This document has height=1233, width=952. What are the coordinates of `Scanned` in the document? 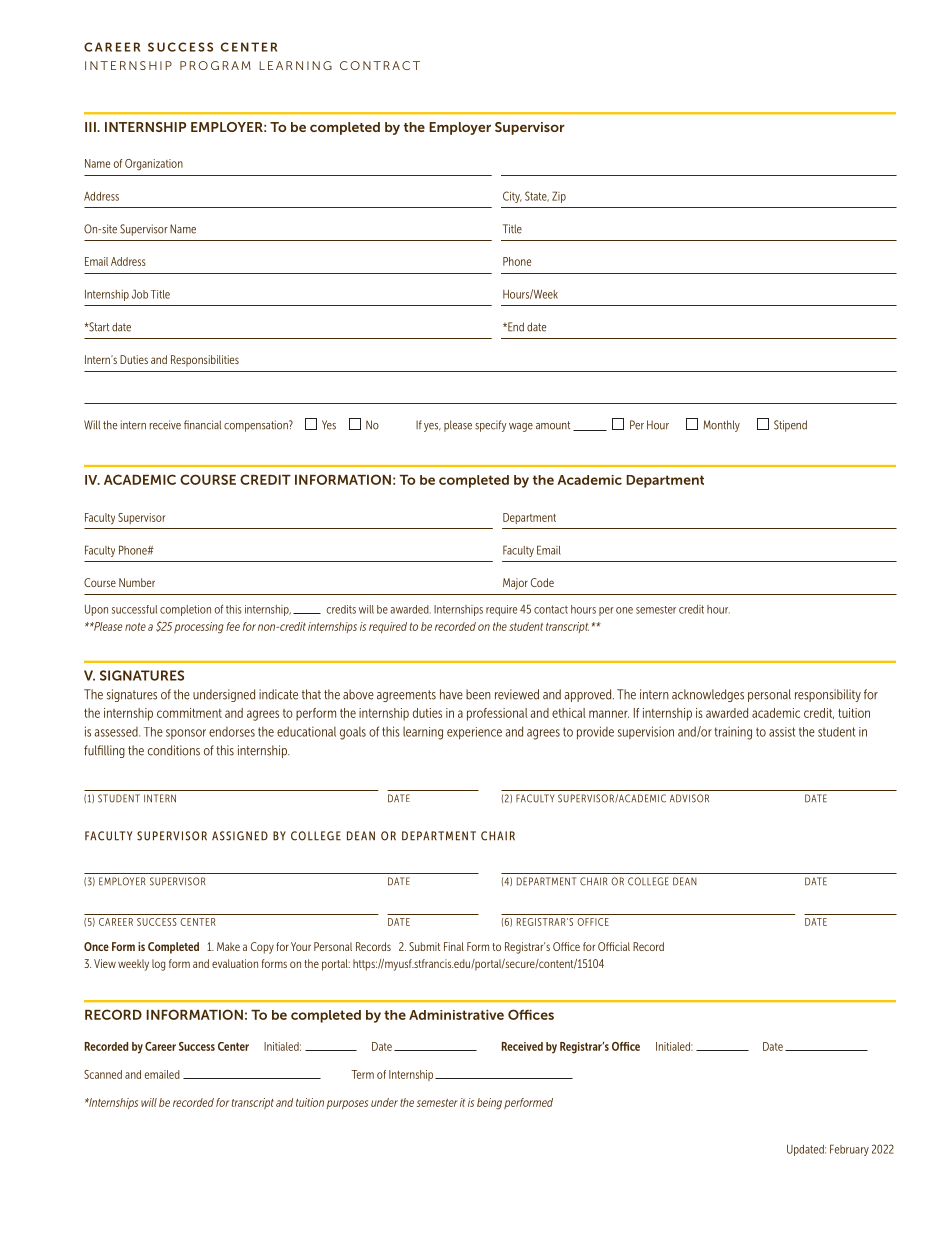 It's located at (103, 1074).
